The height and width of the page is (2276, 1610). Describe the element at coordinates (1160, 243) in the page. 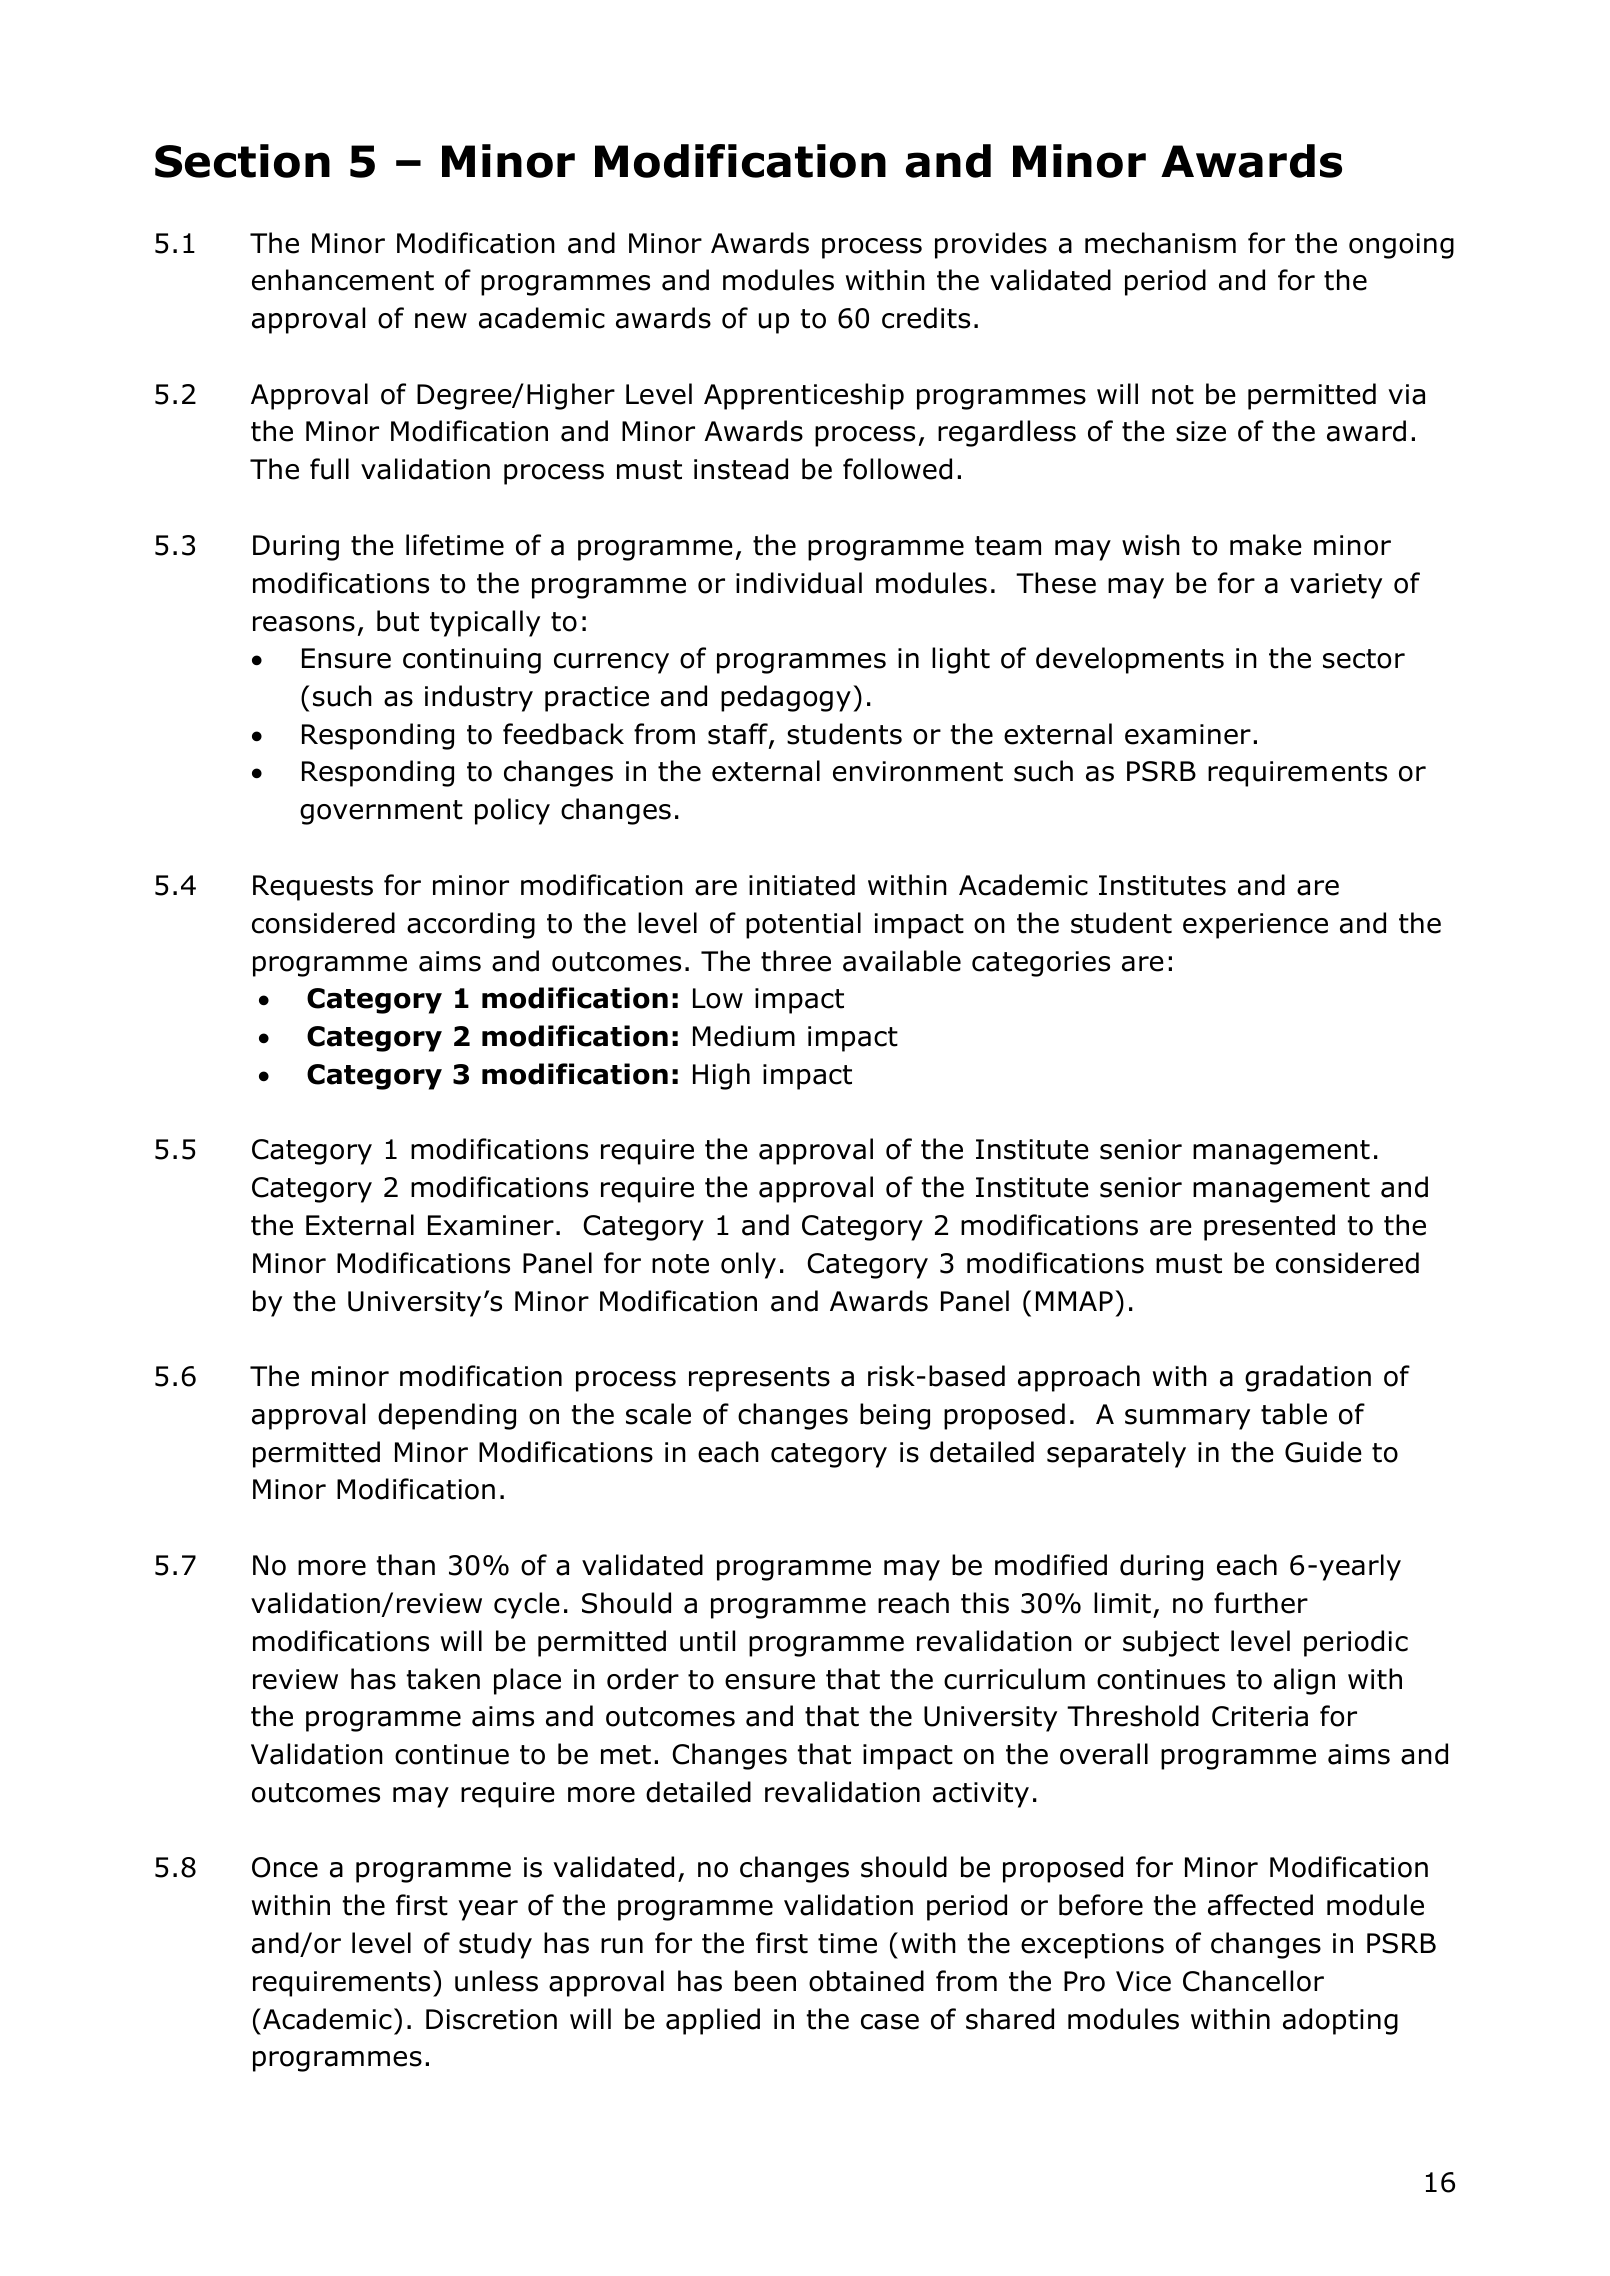

I see `mechanism` at that location.
